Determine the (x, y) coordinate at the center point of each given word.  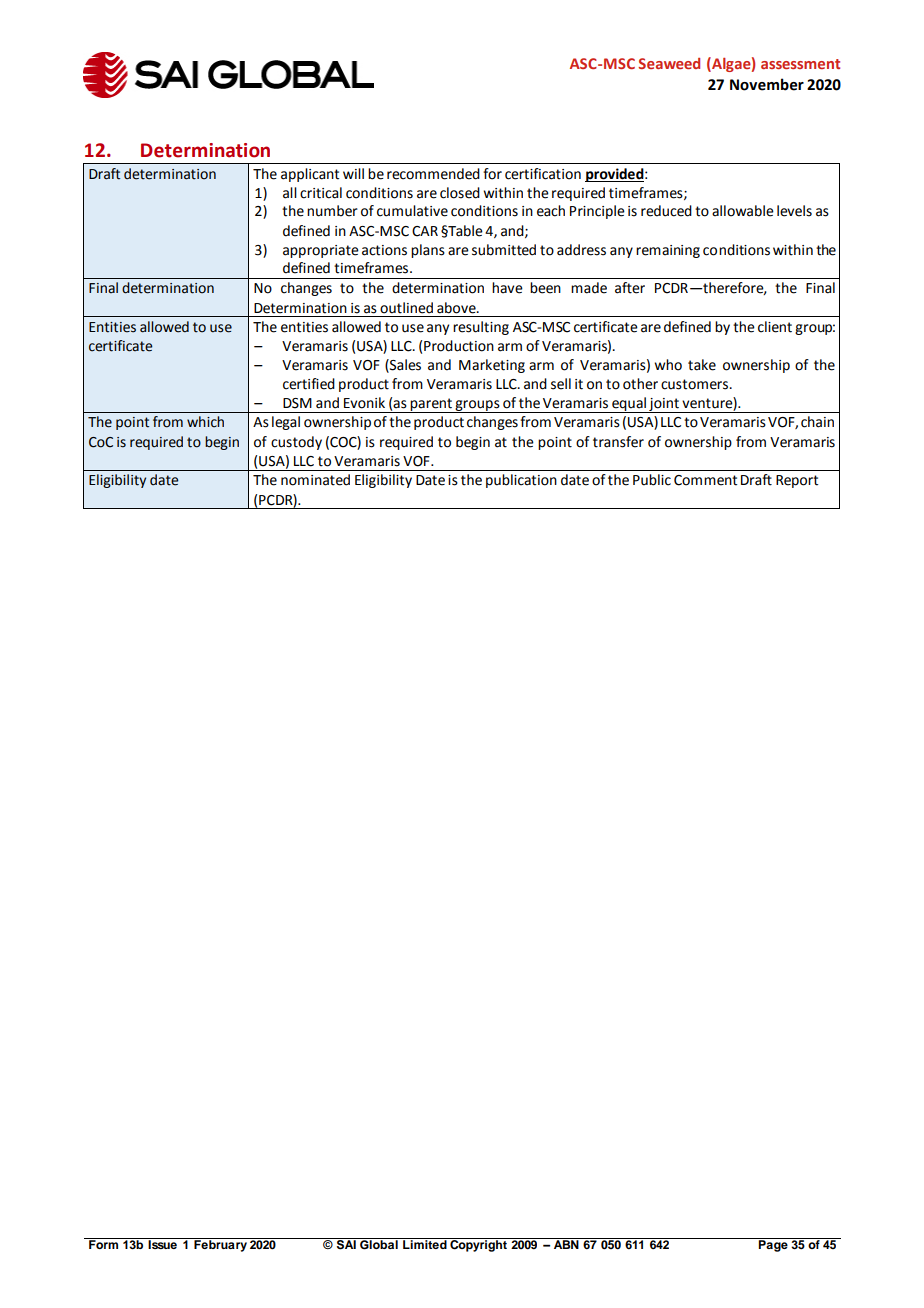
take (702, 365)
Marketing (492, 366)
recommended (433, 174)
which (205, 422)
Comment (706, 480)
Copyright (478, 1245)
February (220, 1245)
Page (773, 1245)
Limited (425, 1243)
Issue (163, 1243)
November (767, 84)
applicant (310, 175)
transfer (618, 442)
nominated (315, 480)
